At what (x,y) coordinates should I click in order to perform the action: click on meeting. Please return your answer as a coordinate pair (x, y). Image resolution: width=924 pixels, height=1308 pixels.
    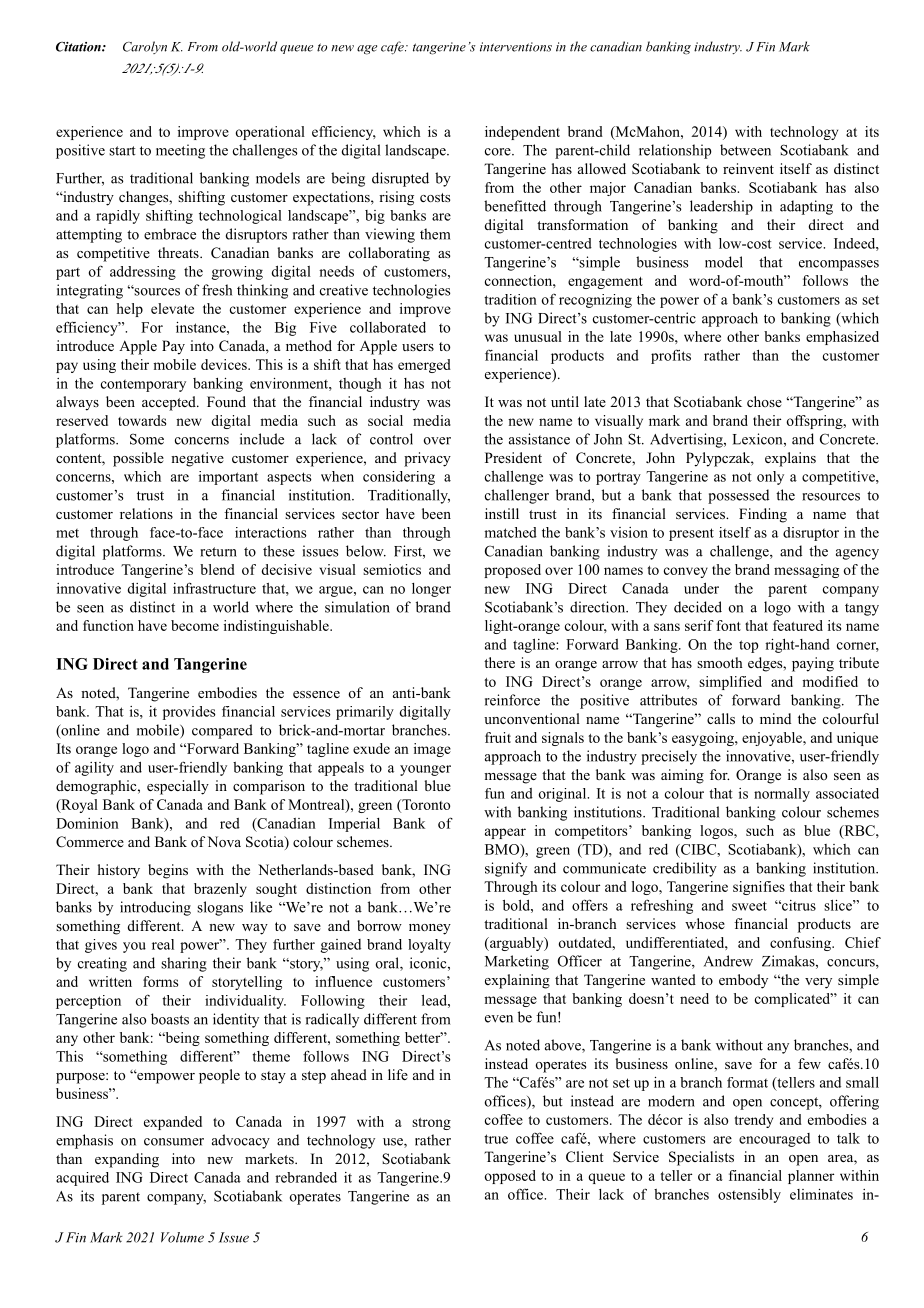
    Looking at the image, I should click on (180, 151).
